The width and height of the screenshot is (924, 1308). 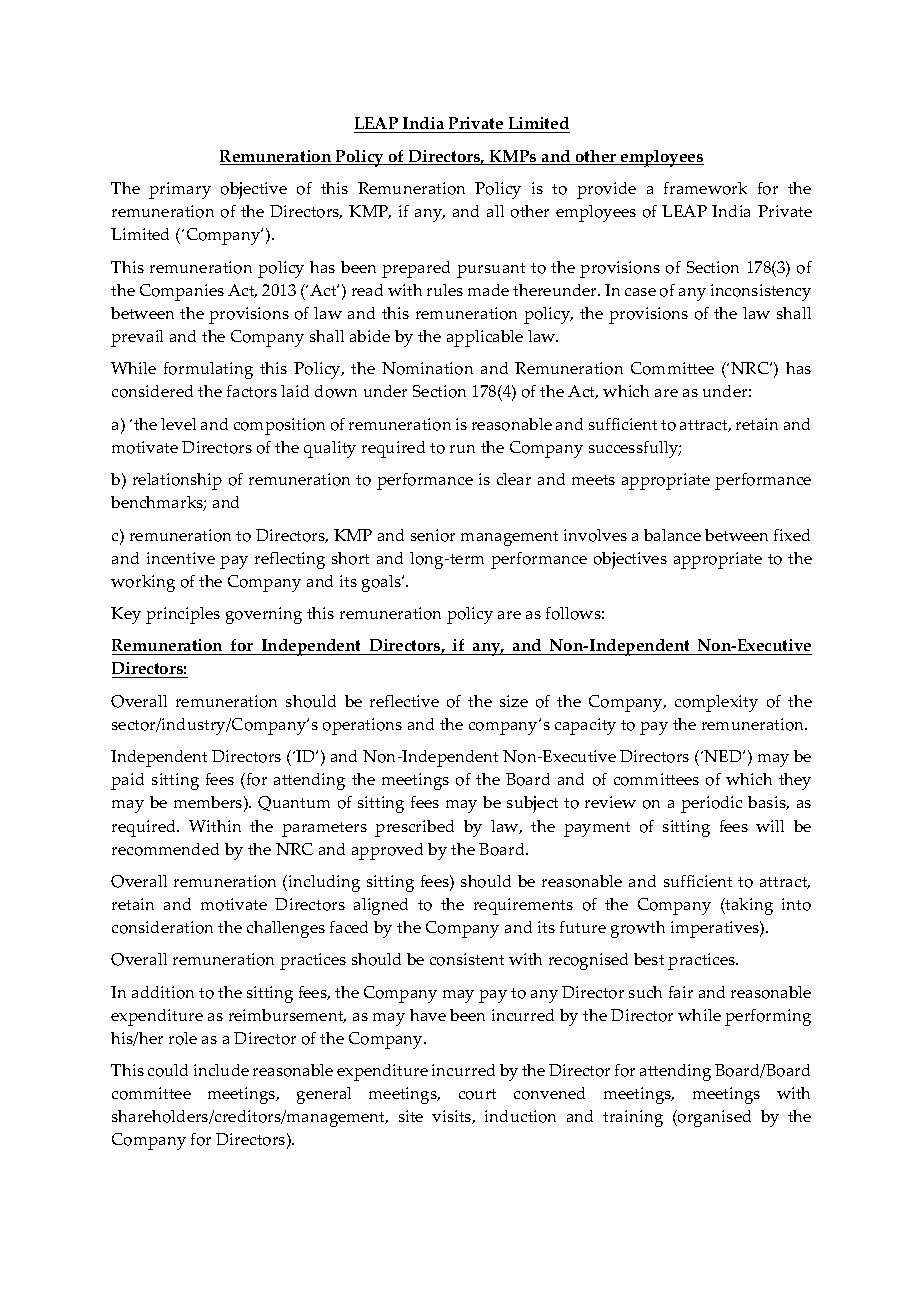 I want to click on organised, so click(x=713, y=1118).
